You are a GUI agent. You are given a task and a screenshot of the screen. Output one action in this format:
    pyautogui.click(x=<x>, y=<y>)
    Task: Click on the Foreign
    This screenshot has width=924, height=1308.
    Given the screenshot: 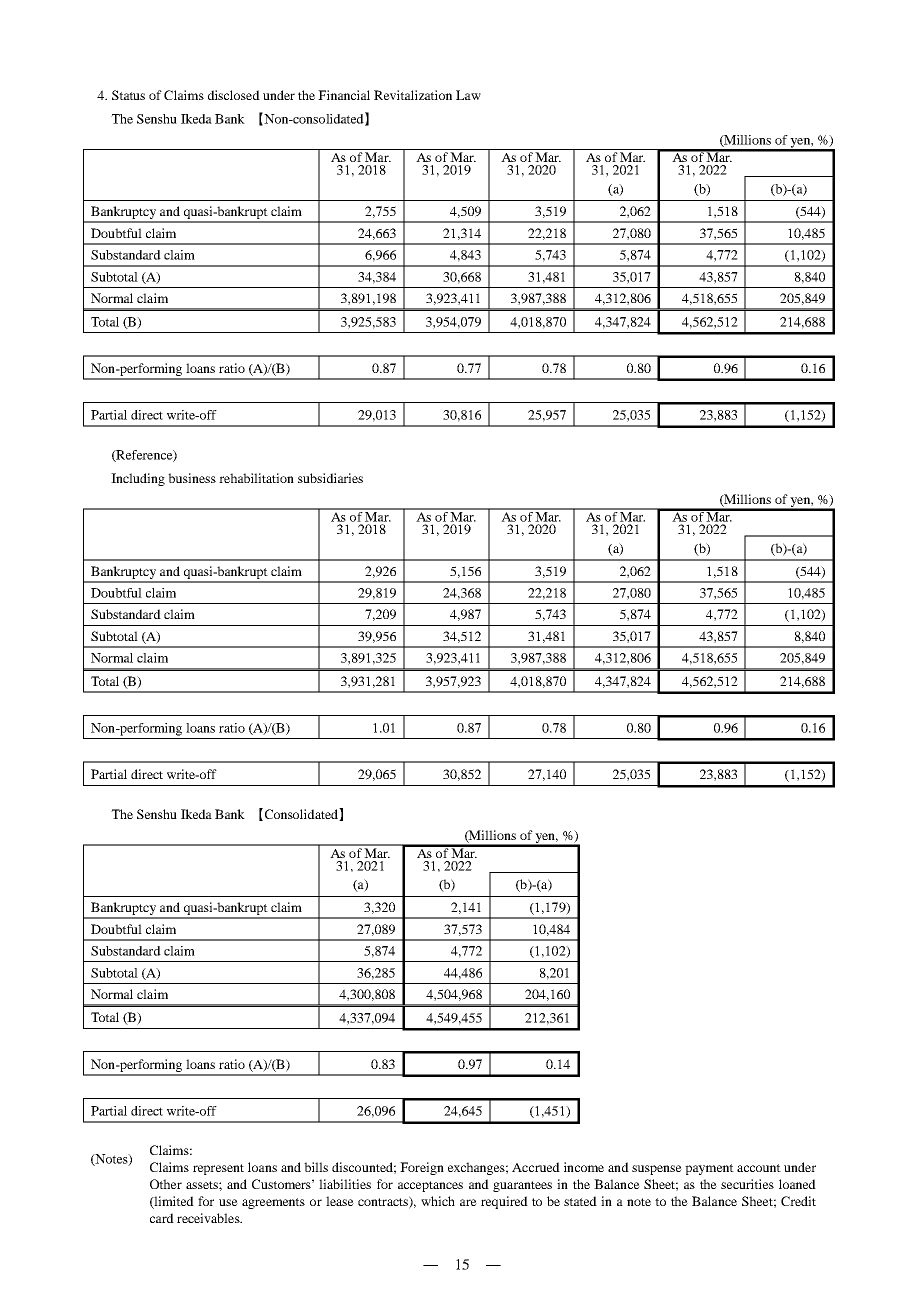 What is the action you would take?
    pyautogui.click(x=422, y=1168)
